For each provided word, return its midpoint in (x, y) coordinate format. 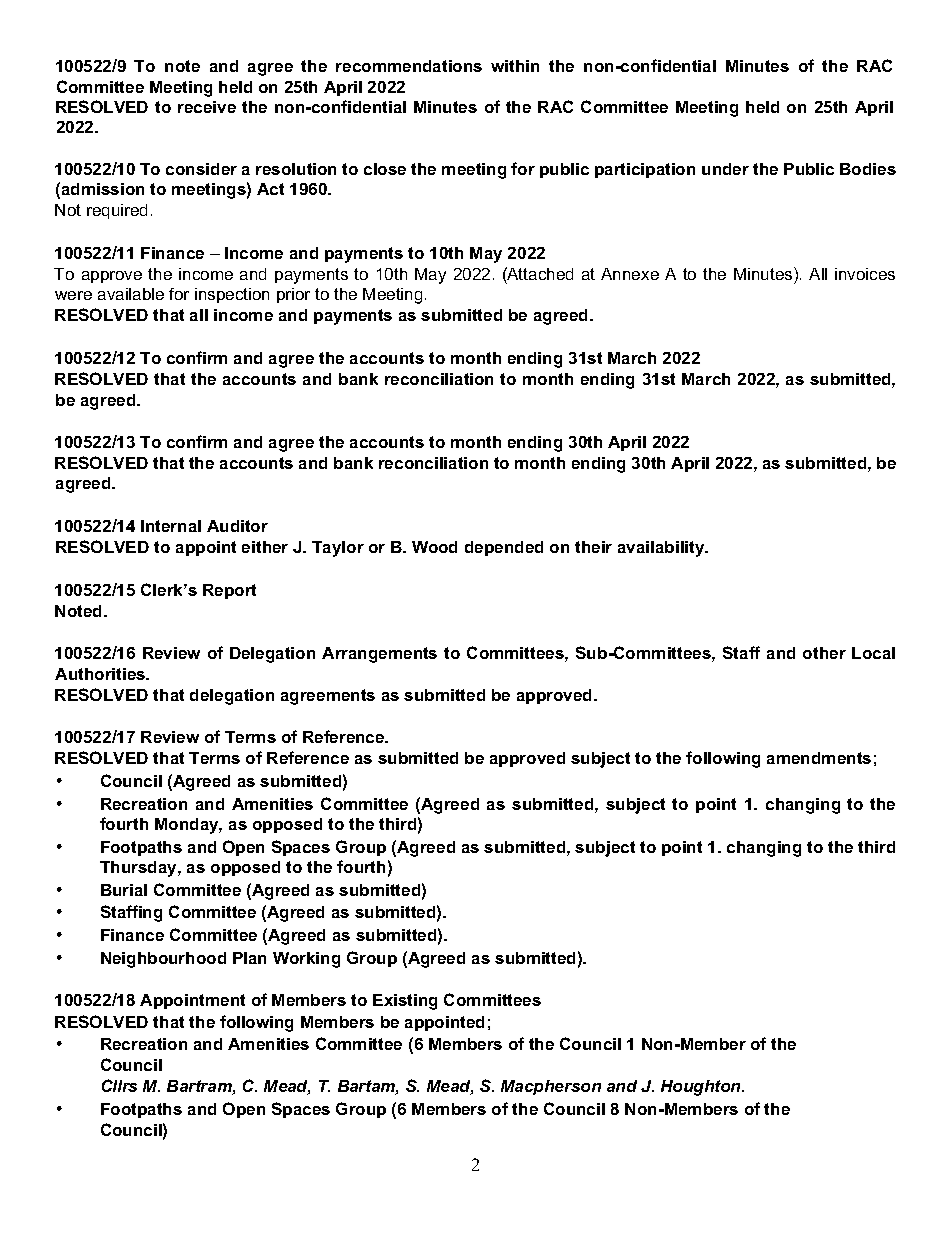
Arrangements (379, 655)
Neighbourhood (163, 960)
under (725, 169)
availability (662, 549)
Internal (171, 526)
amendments (819, 758)
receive (207, 107)
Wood (434, 547)
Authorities (101, 674)
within (515, 66)
